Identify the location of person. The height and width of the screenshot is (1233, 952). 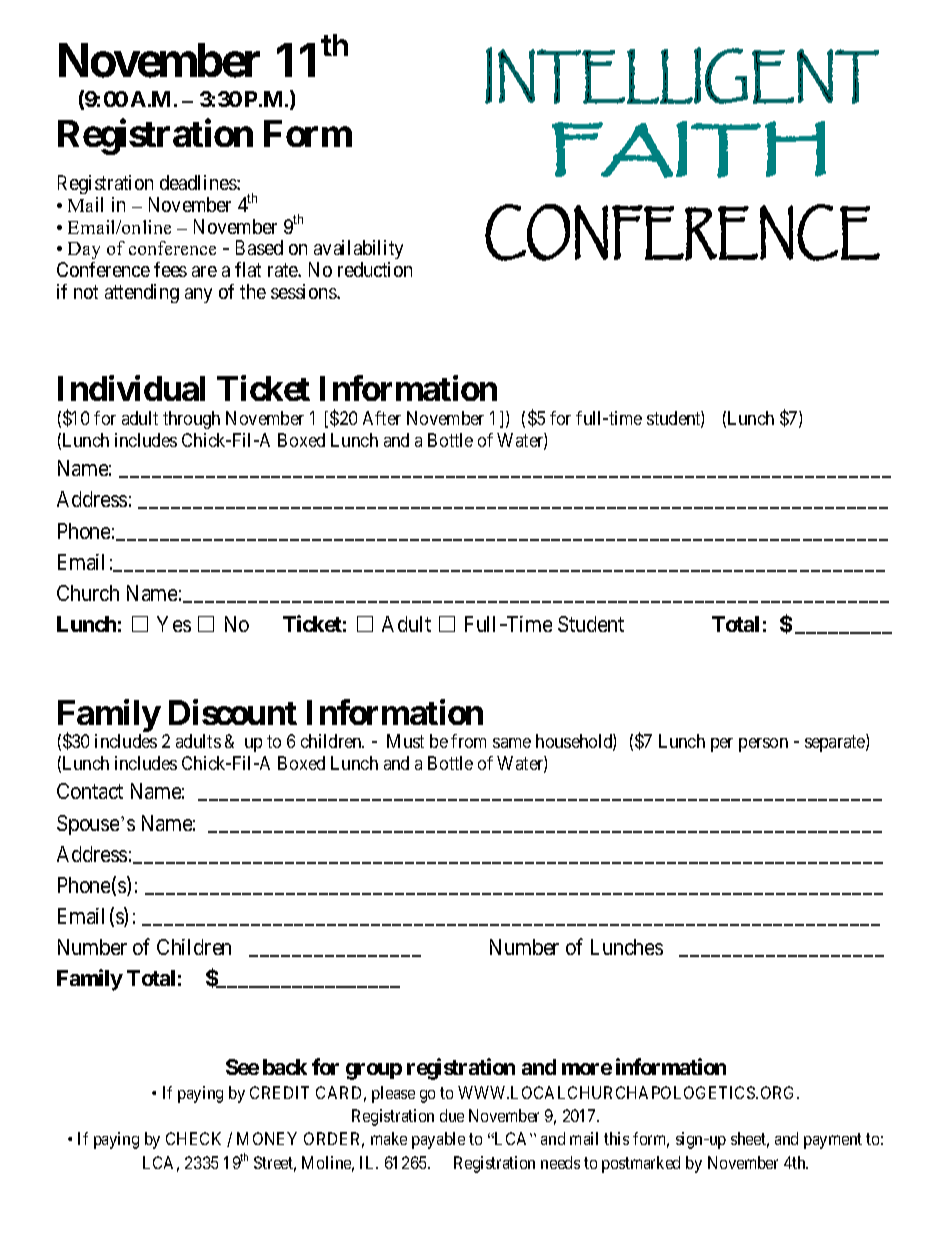
(763, 745).
